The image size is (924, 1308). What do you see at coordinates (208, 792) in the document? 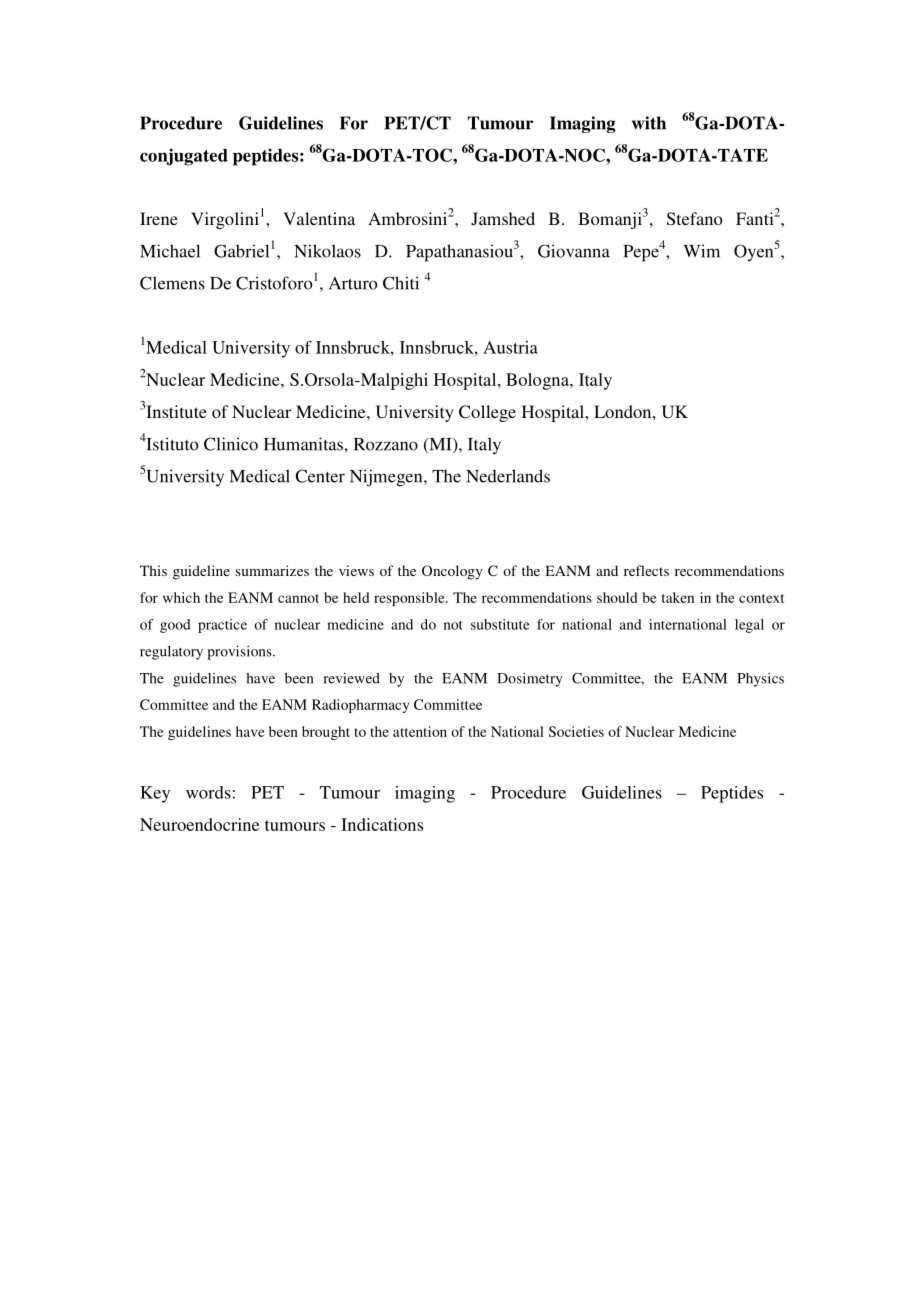
I see `words` at bounding box center [208, 792].
